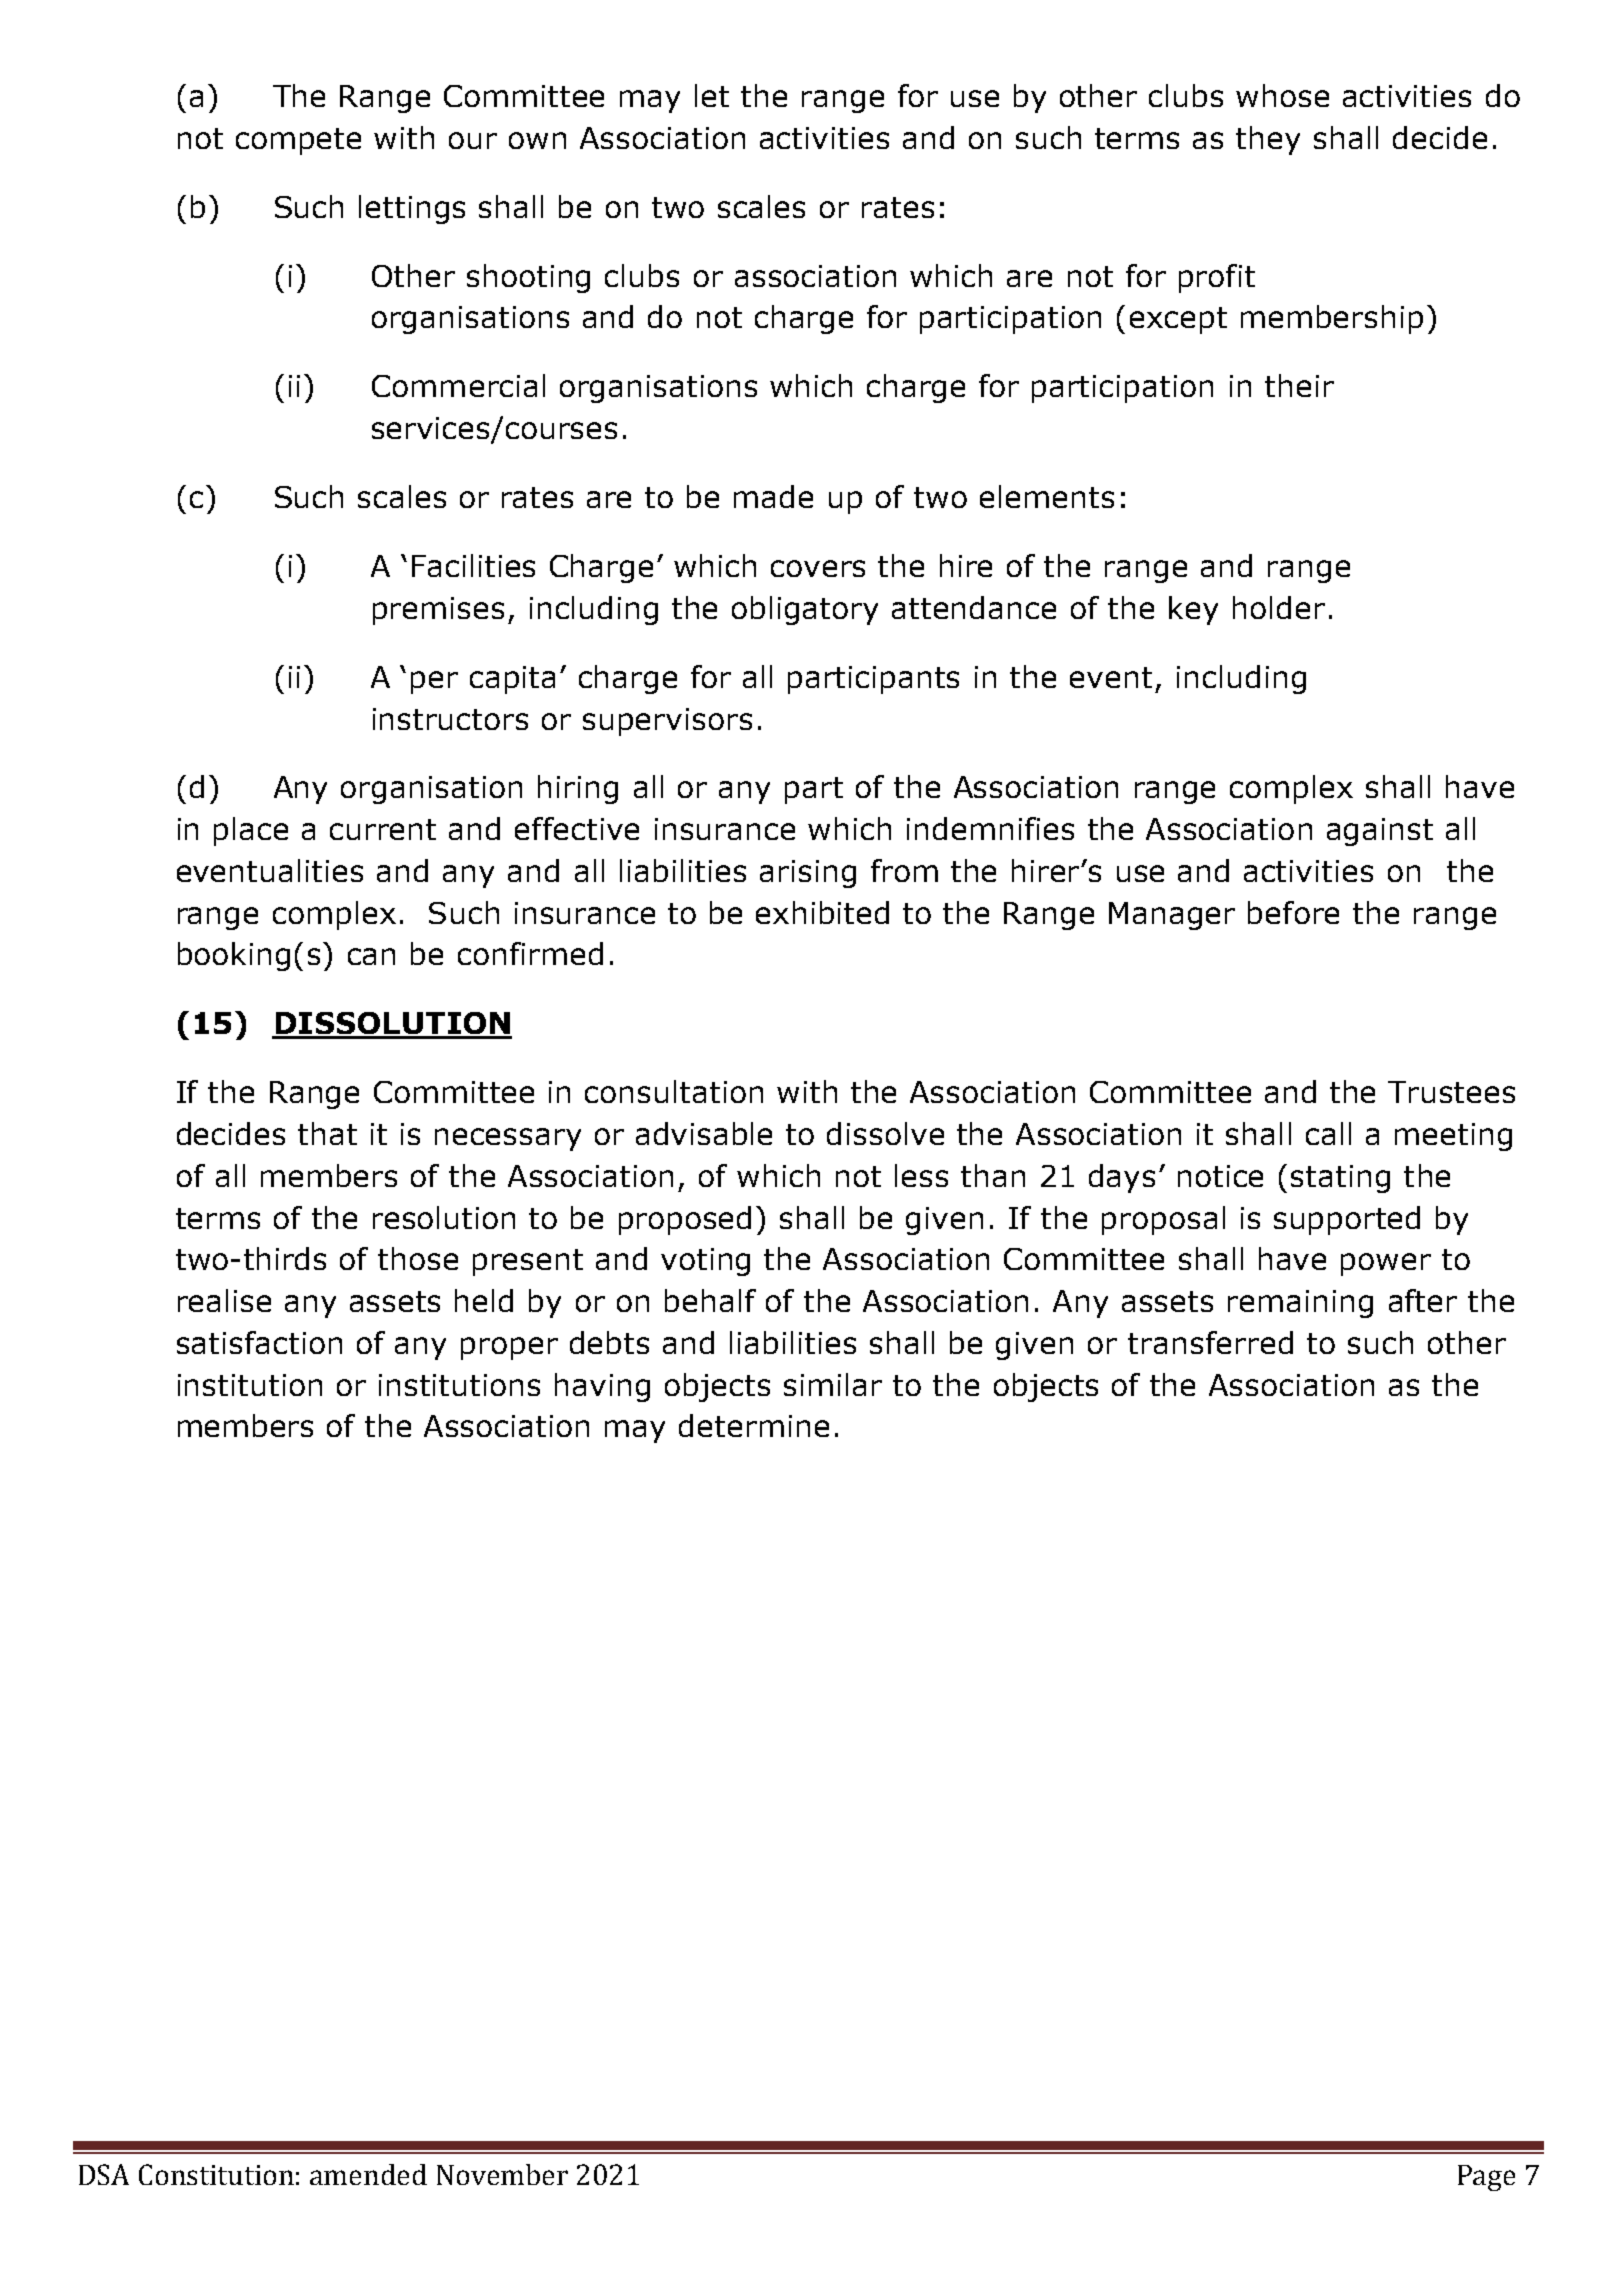 The width and height of the screenshot is (1617, 2287). Describe the element at coordinates (502, 2174) in the screenshot. I see `November` at that location.
